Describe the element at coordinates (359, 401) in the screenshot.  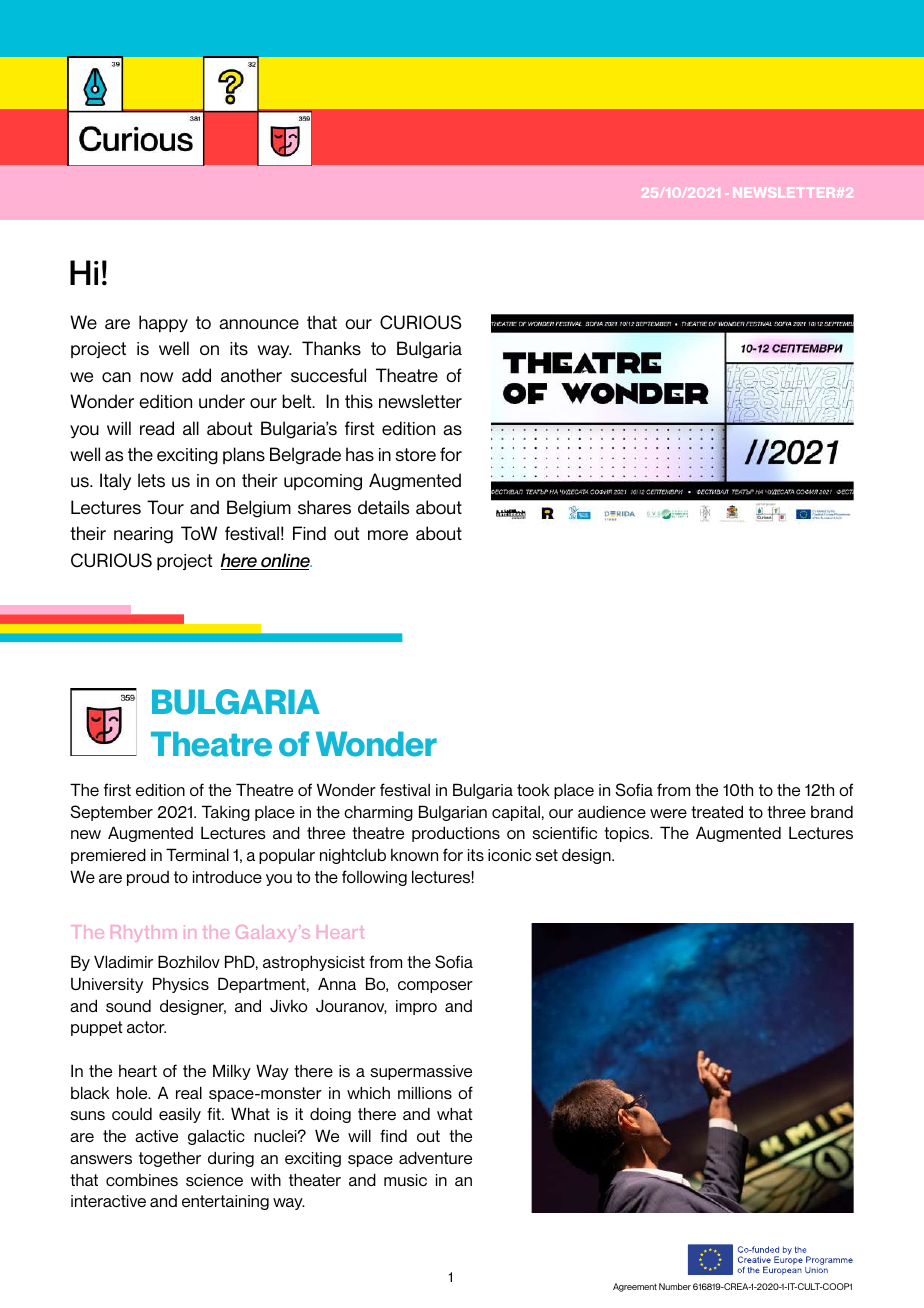
I see `this` at that location.
